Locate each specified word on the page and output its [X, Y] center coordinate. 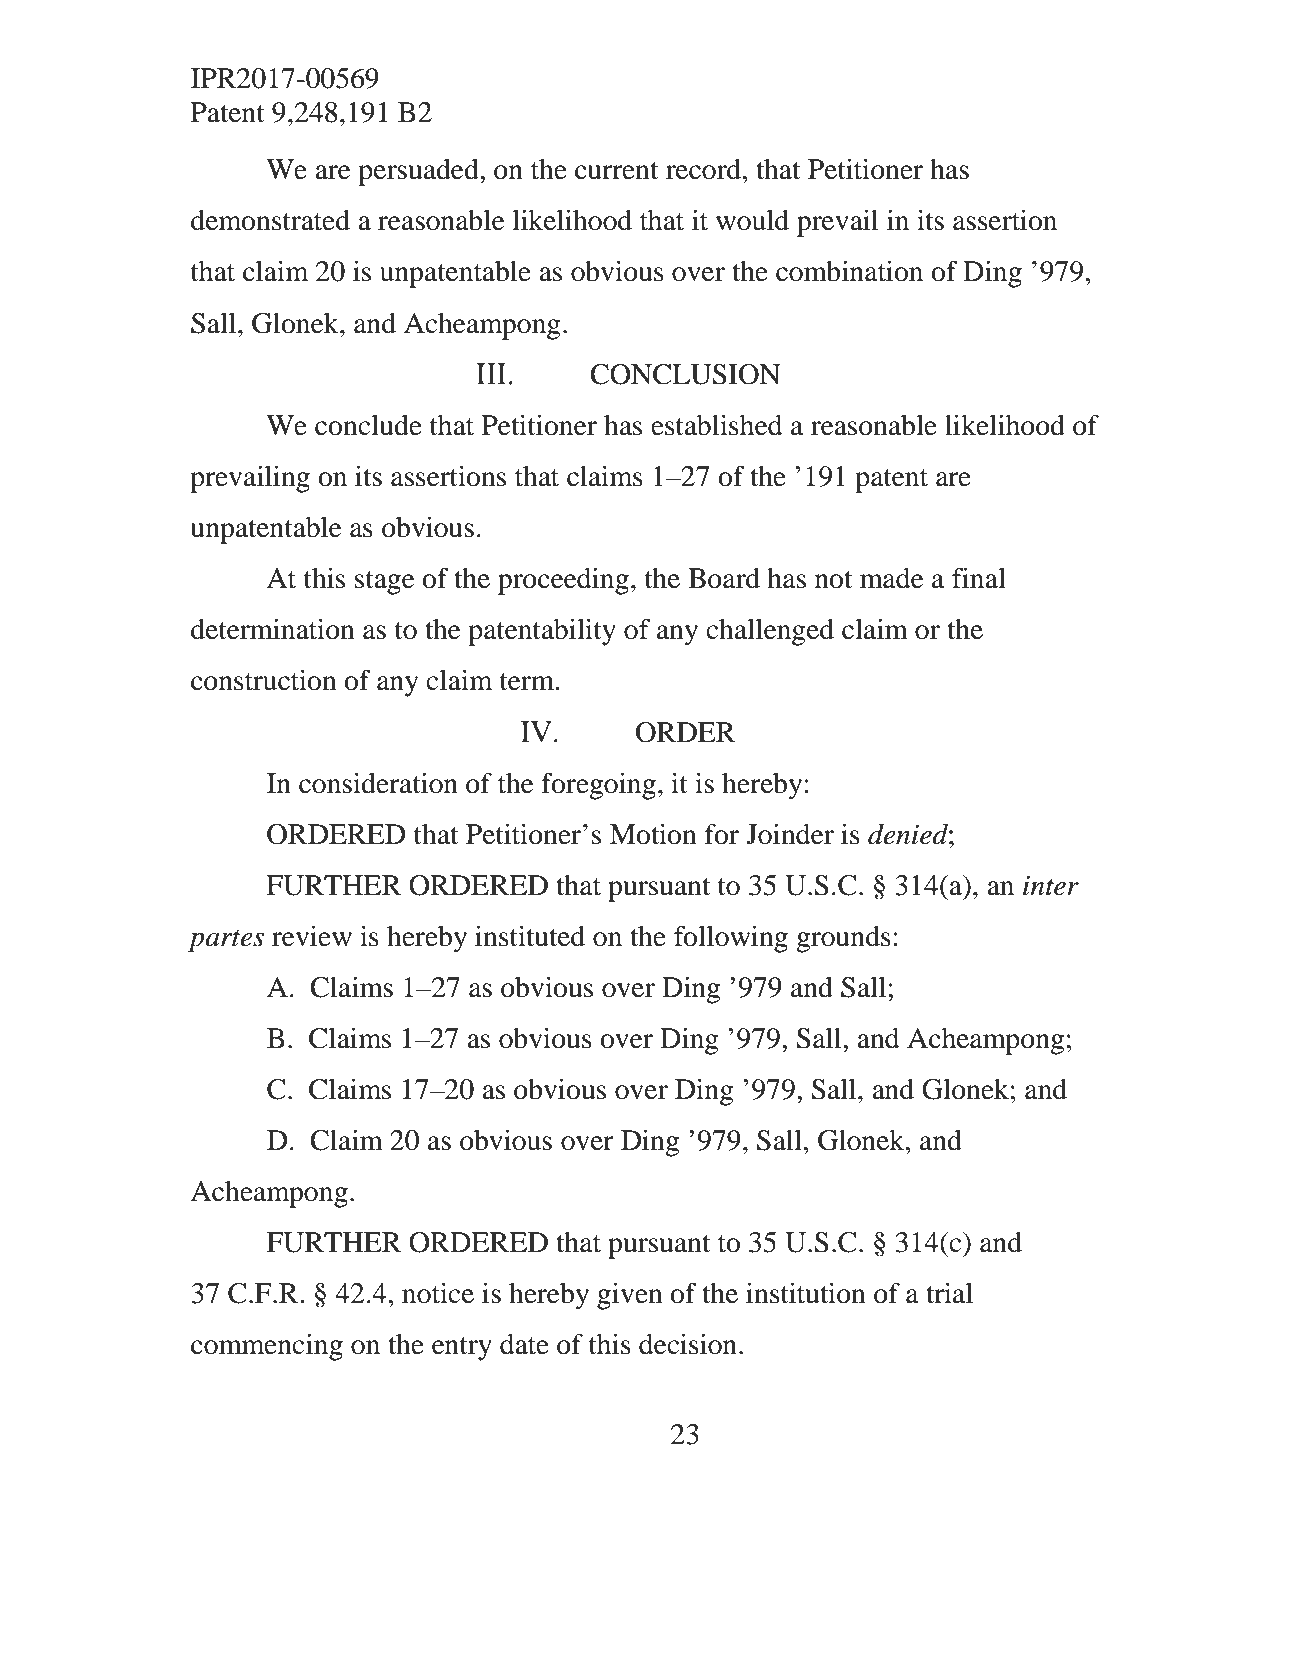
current [616, 171]
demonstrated [270, 220]
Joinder [790, 834]
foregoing [598, 786]
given [630, 1296]
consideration [378, 783]
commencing [267, 1347]
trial [949, 1293]
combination [849, 271]
